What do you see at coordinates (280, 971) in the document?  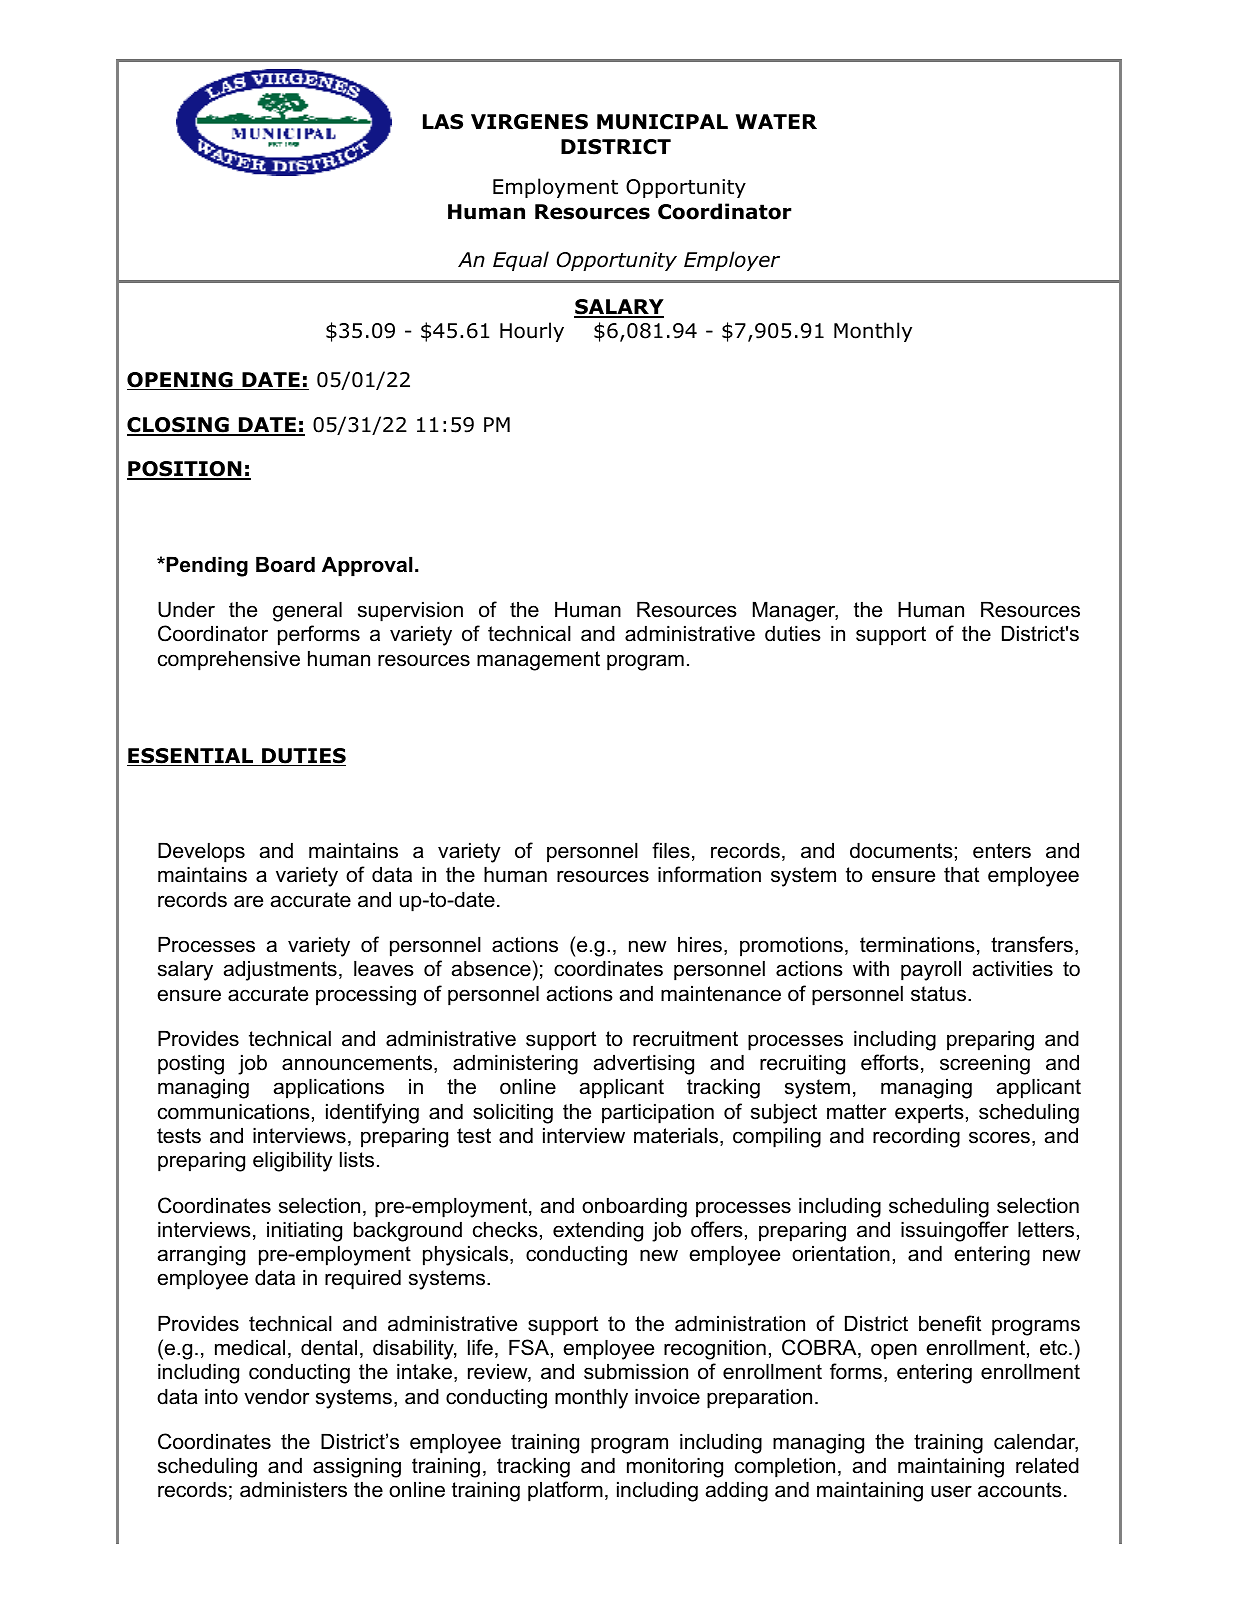 I see `adjustments` at bounding box center [280, 971].
